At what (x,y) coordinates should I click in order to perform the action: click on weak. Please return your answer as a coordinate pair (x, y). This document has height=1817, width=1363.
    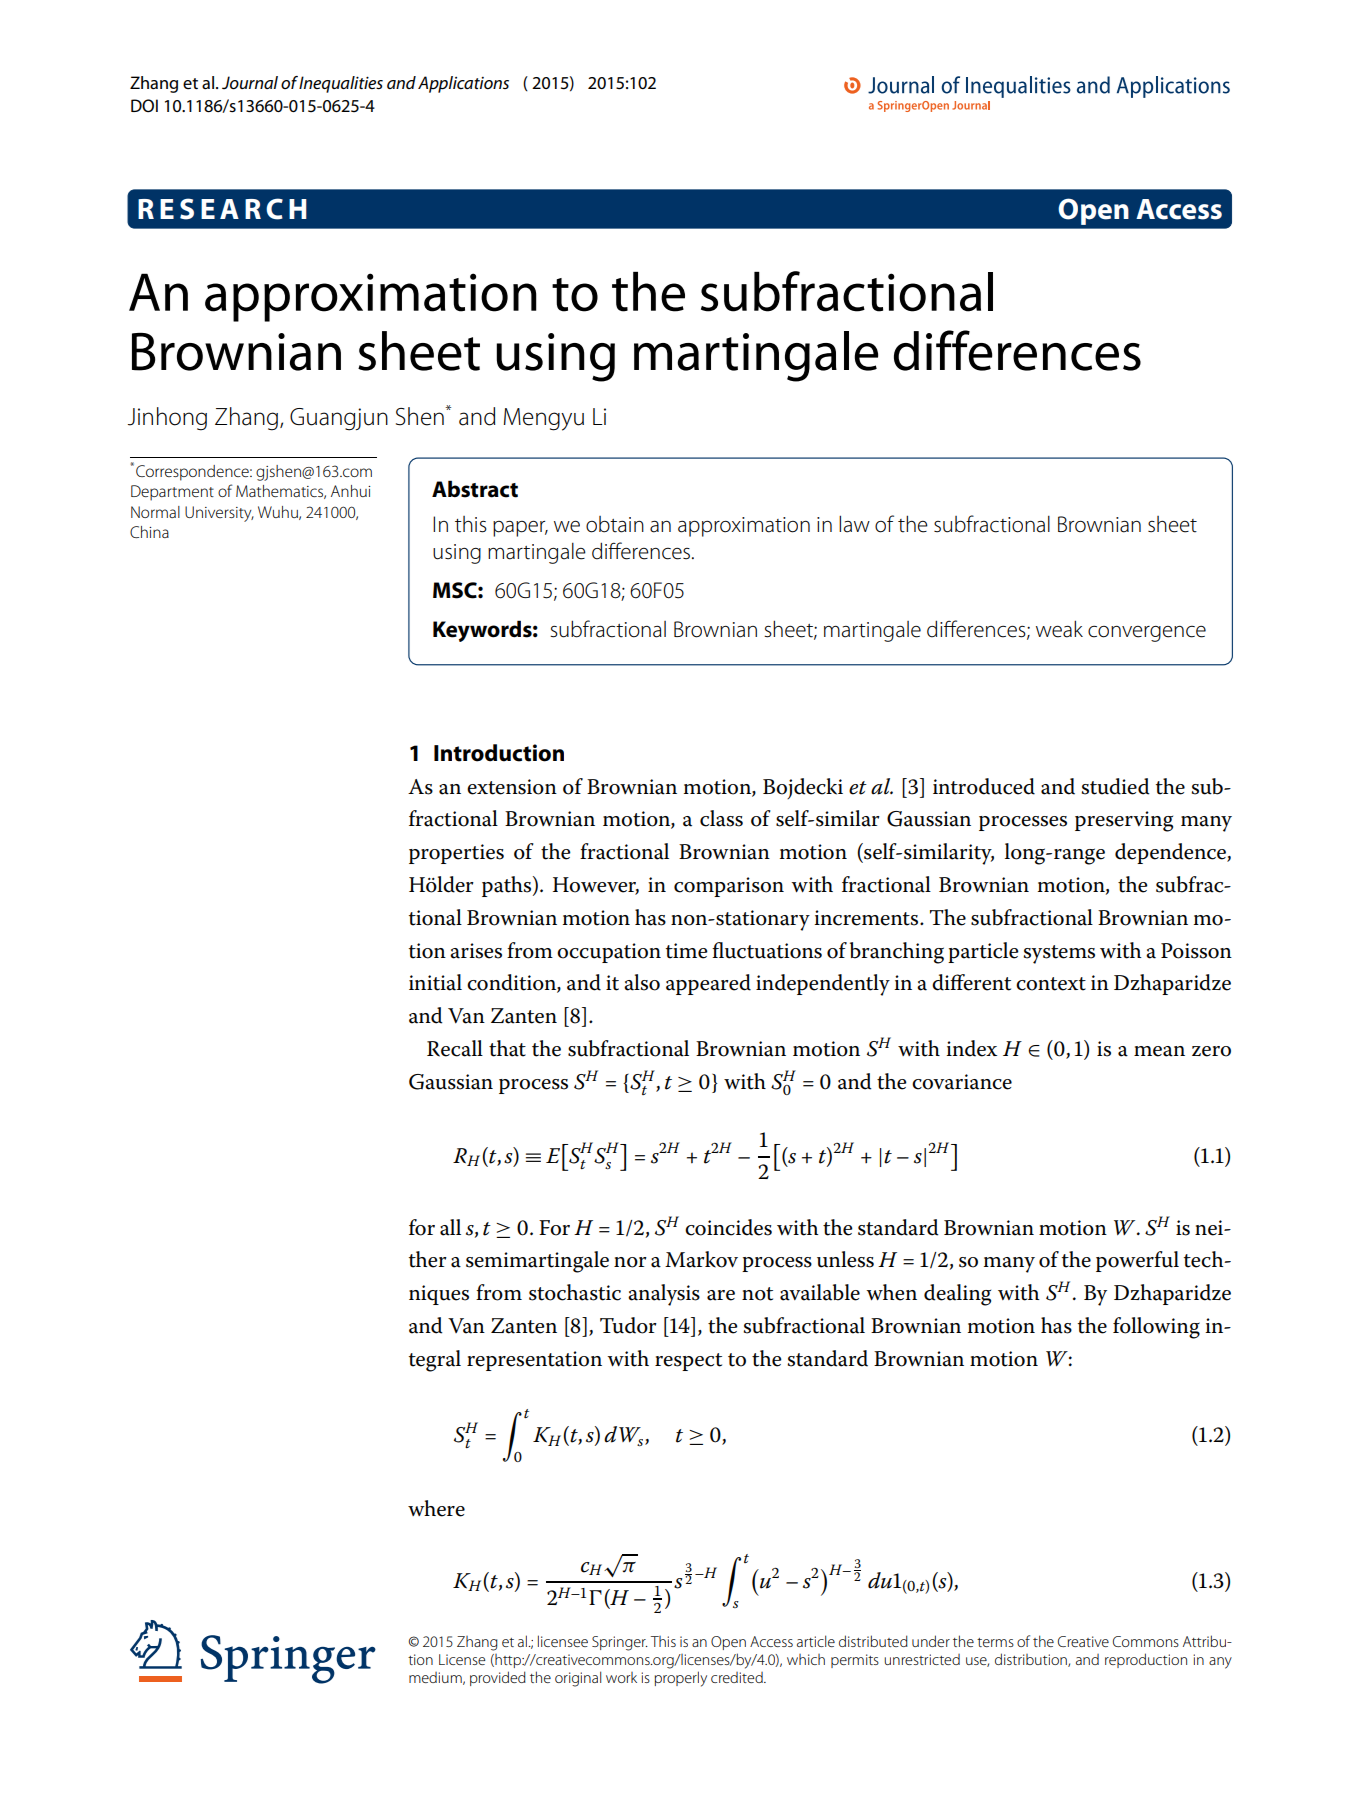
    Looking at the image, I should click on (1059, 629).
